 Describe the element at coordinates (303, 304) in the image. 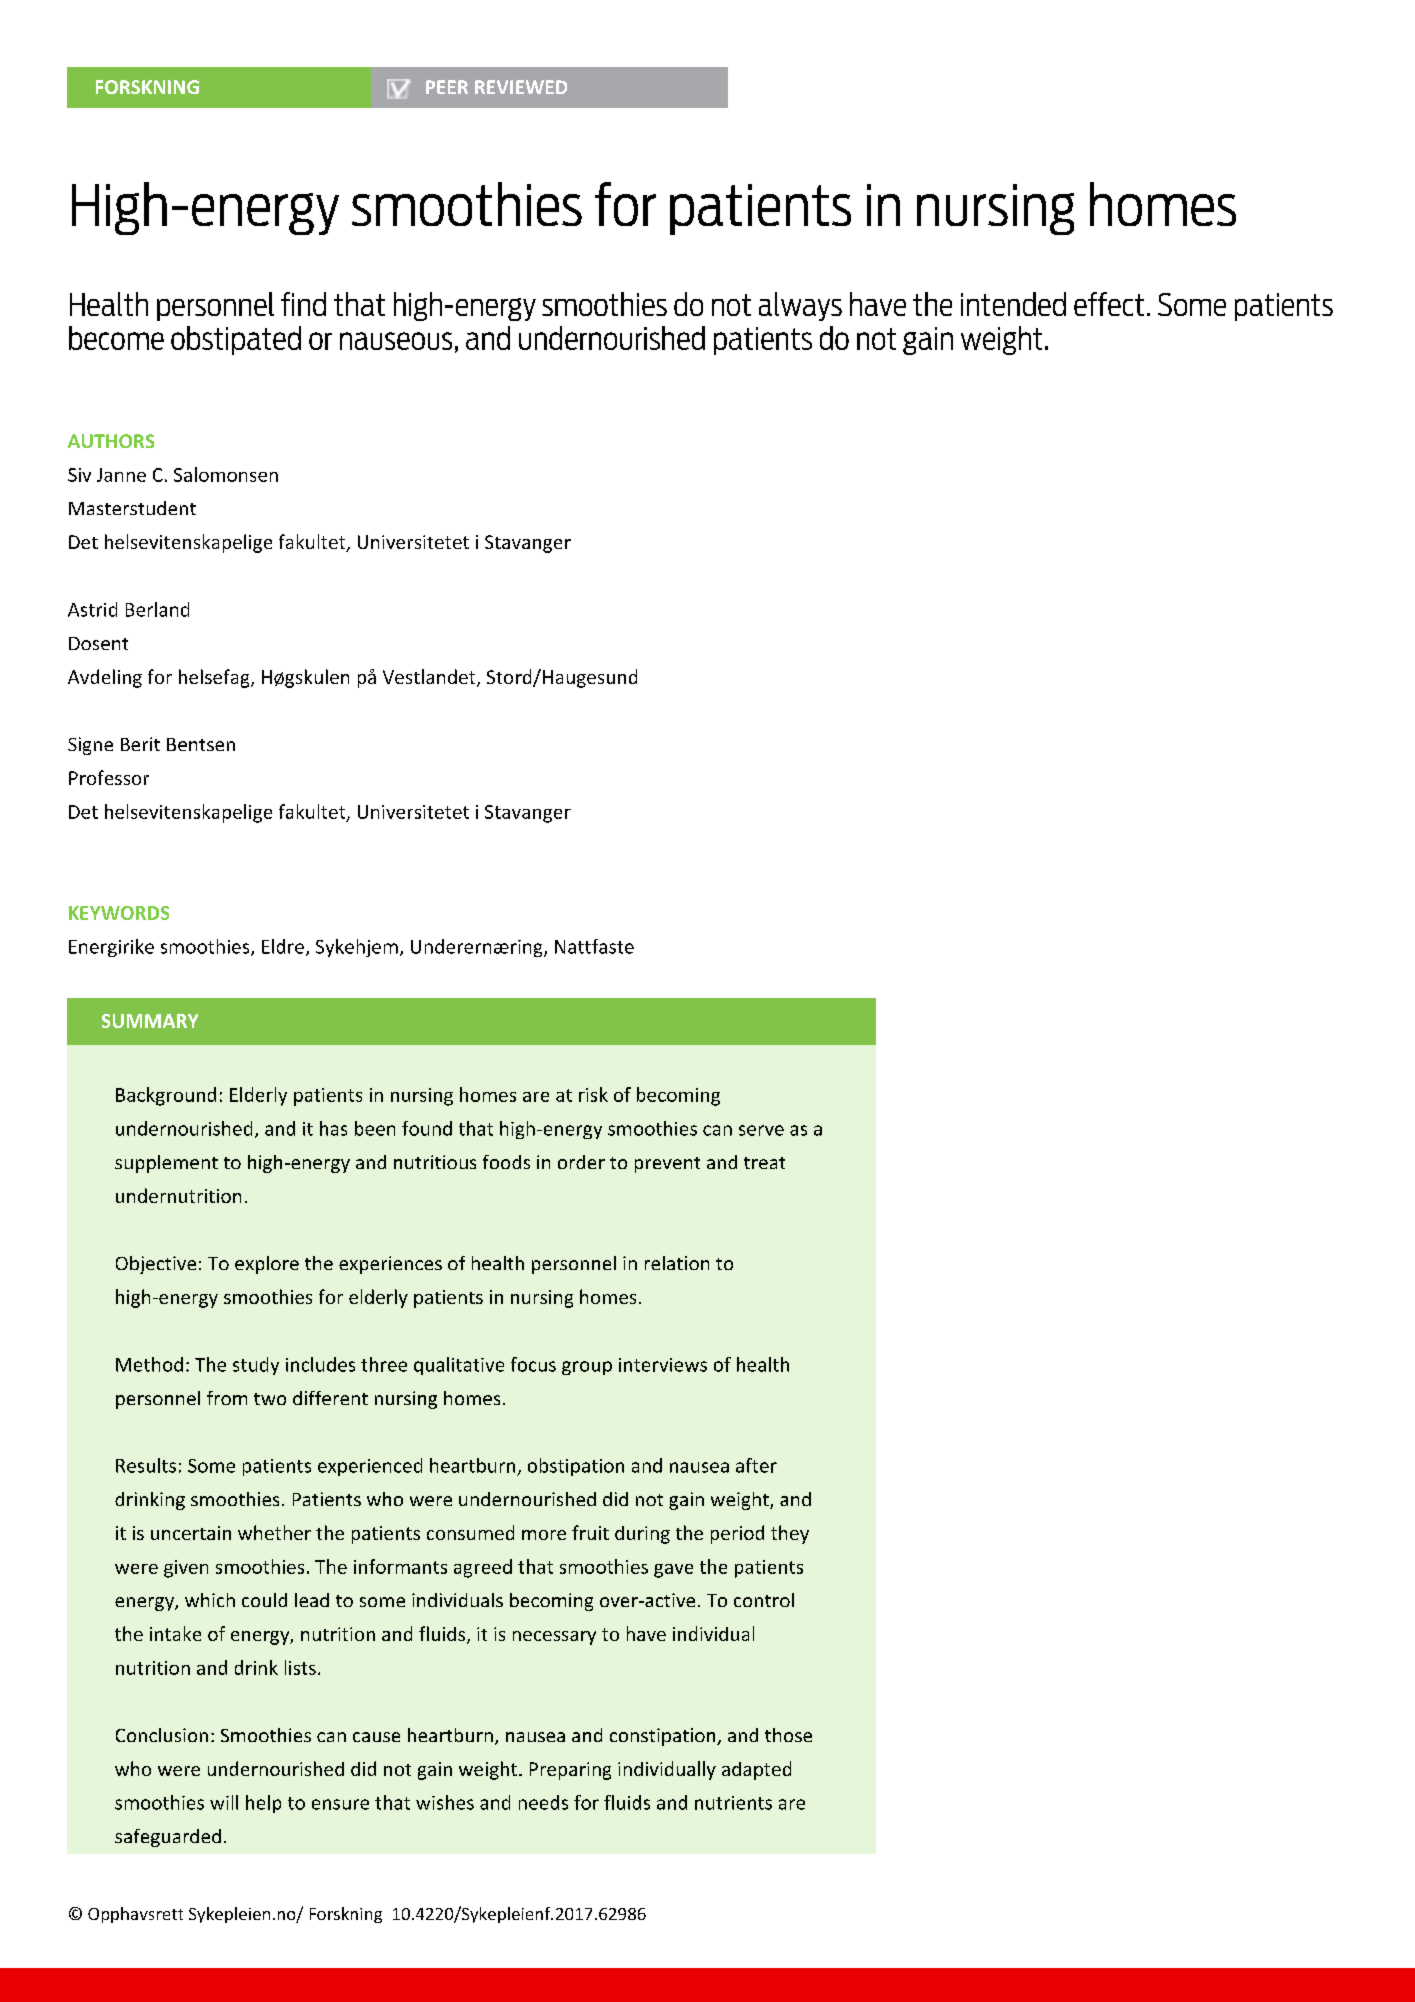

I see `find` at that location.
